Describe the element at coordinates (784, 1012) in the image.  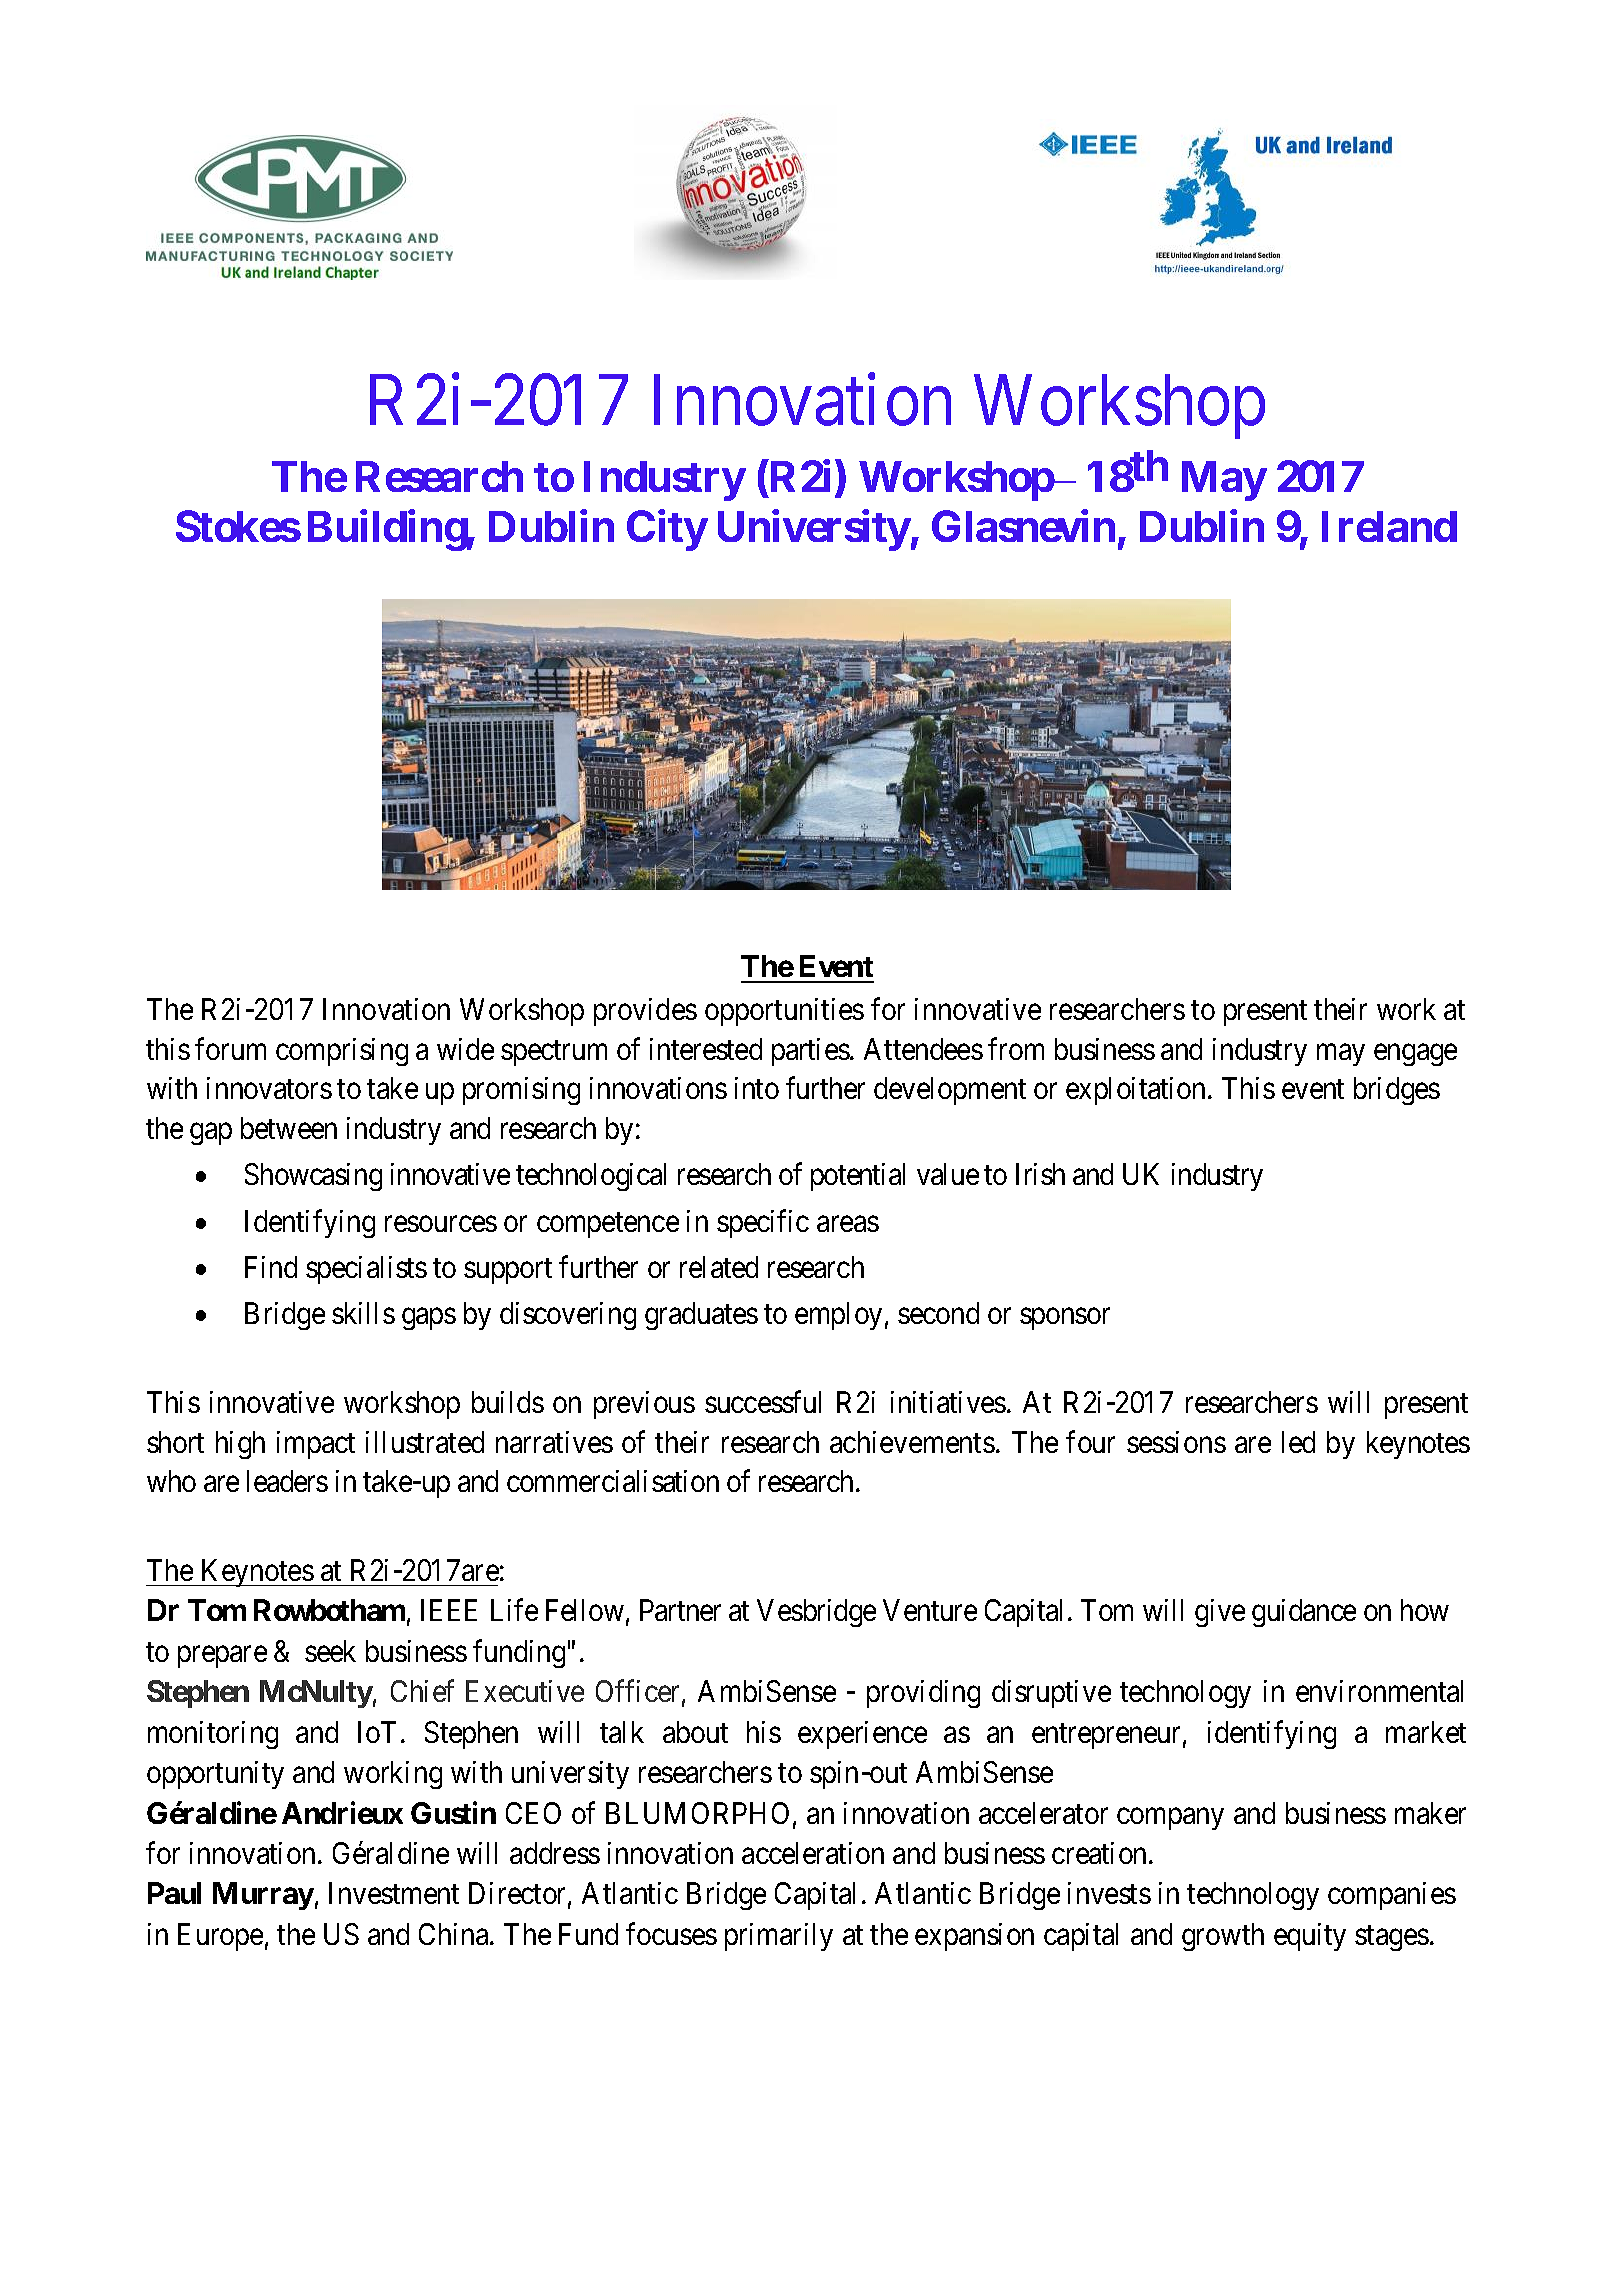
I see `opportunities` at that location.
